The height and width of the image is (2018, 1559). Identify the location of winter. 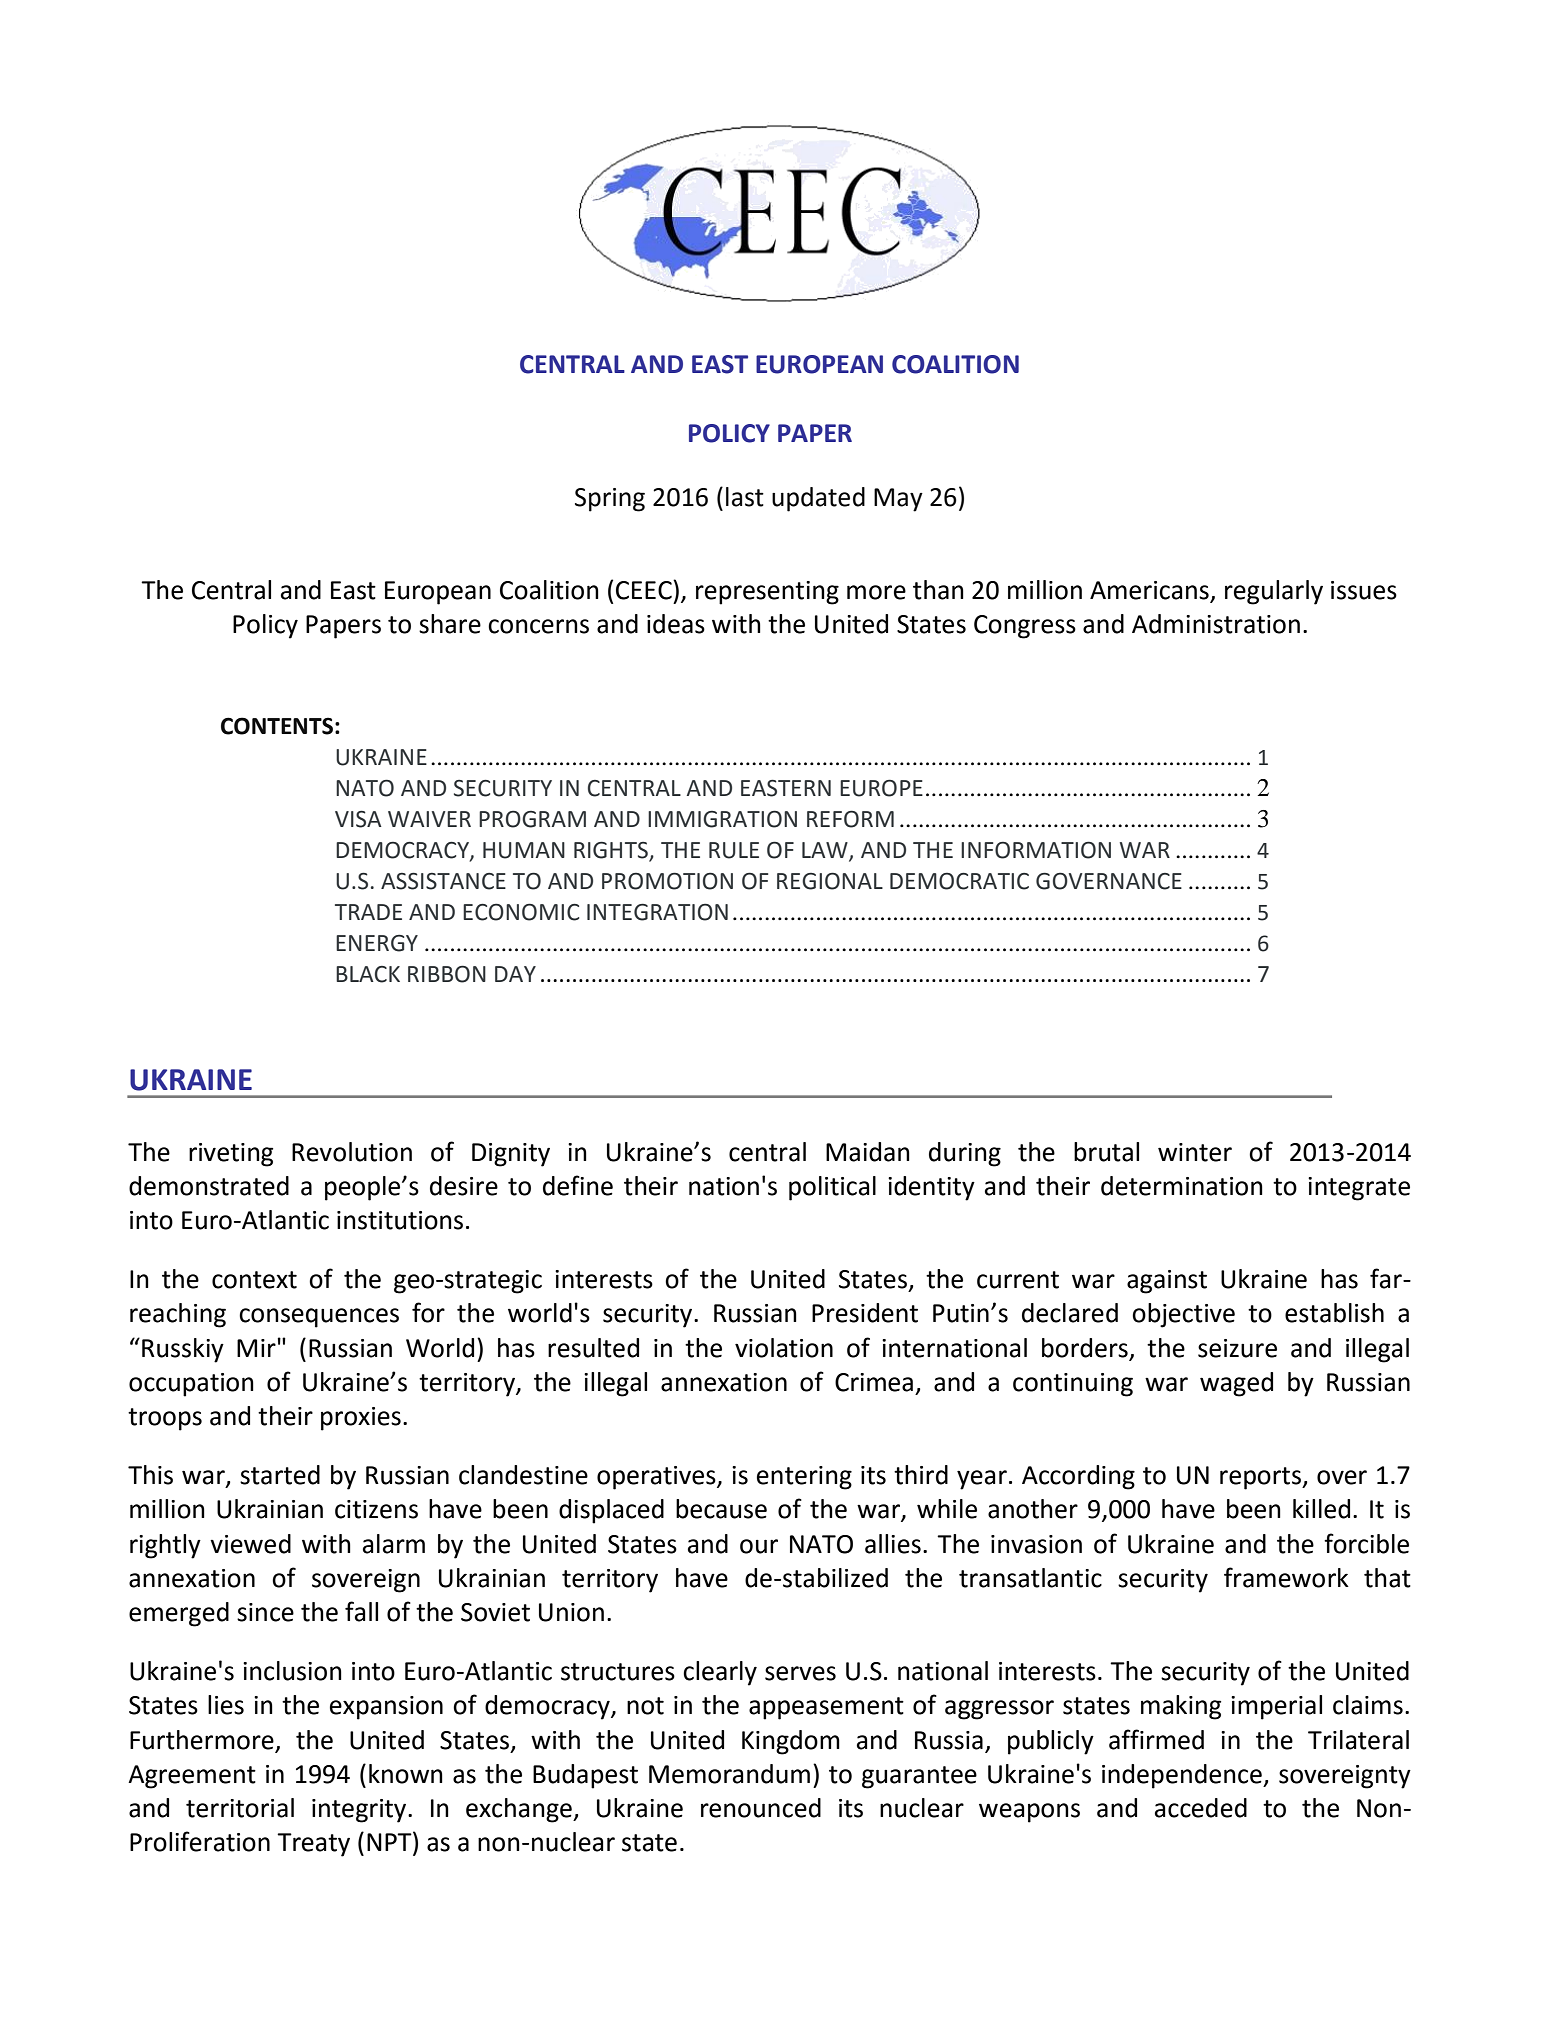
(1195, 1152).
